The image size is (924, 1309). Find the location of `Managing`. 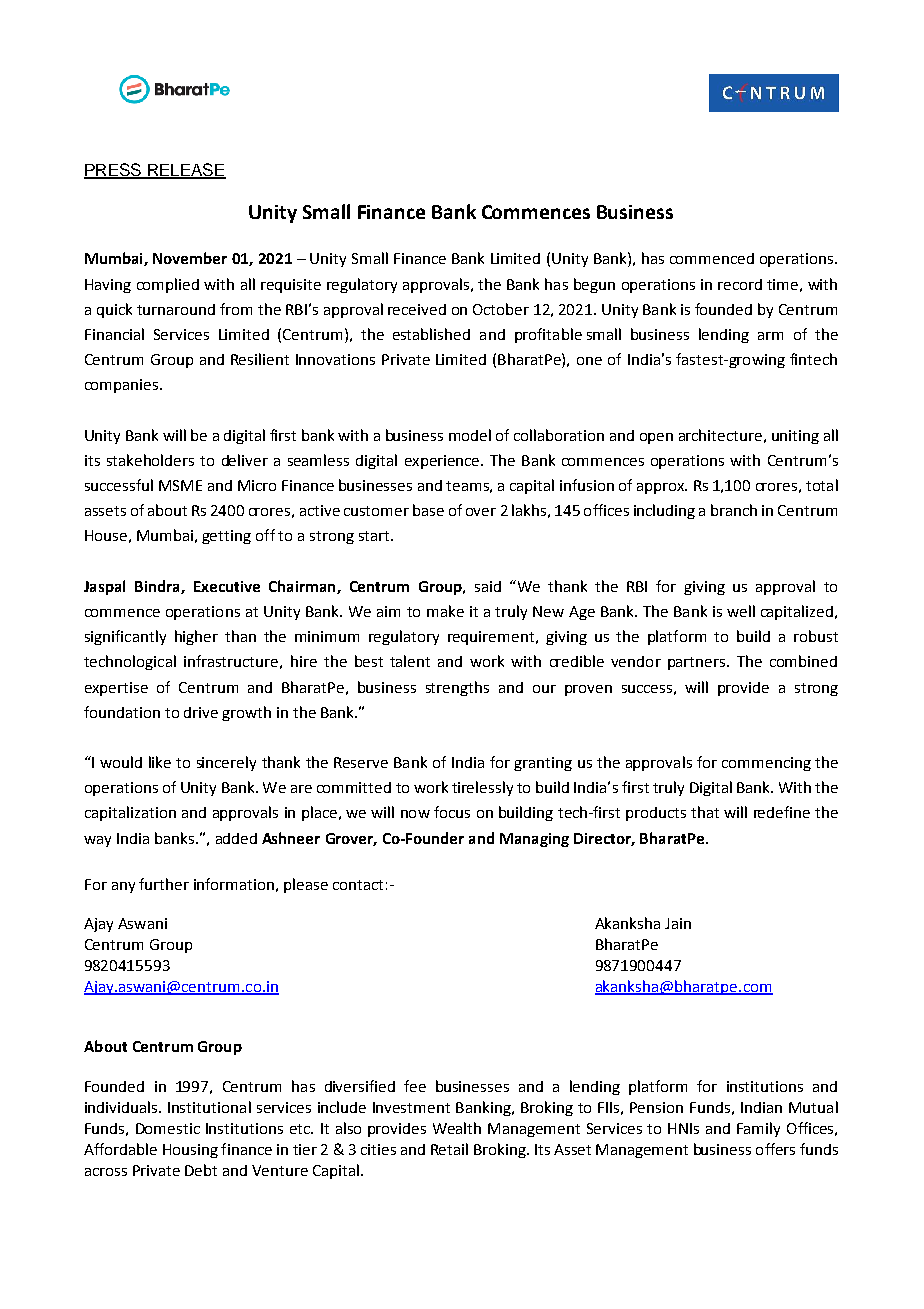

Managing is located at coordinates (534, 840).
